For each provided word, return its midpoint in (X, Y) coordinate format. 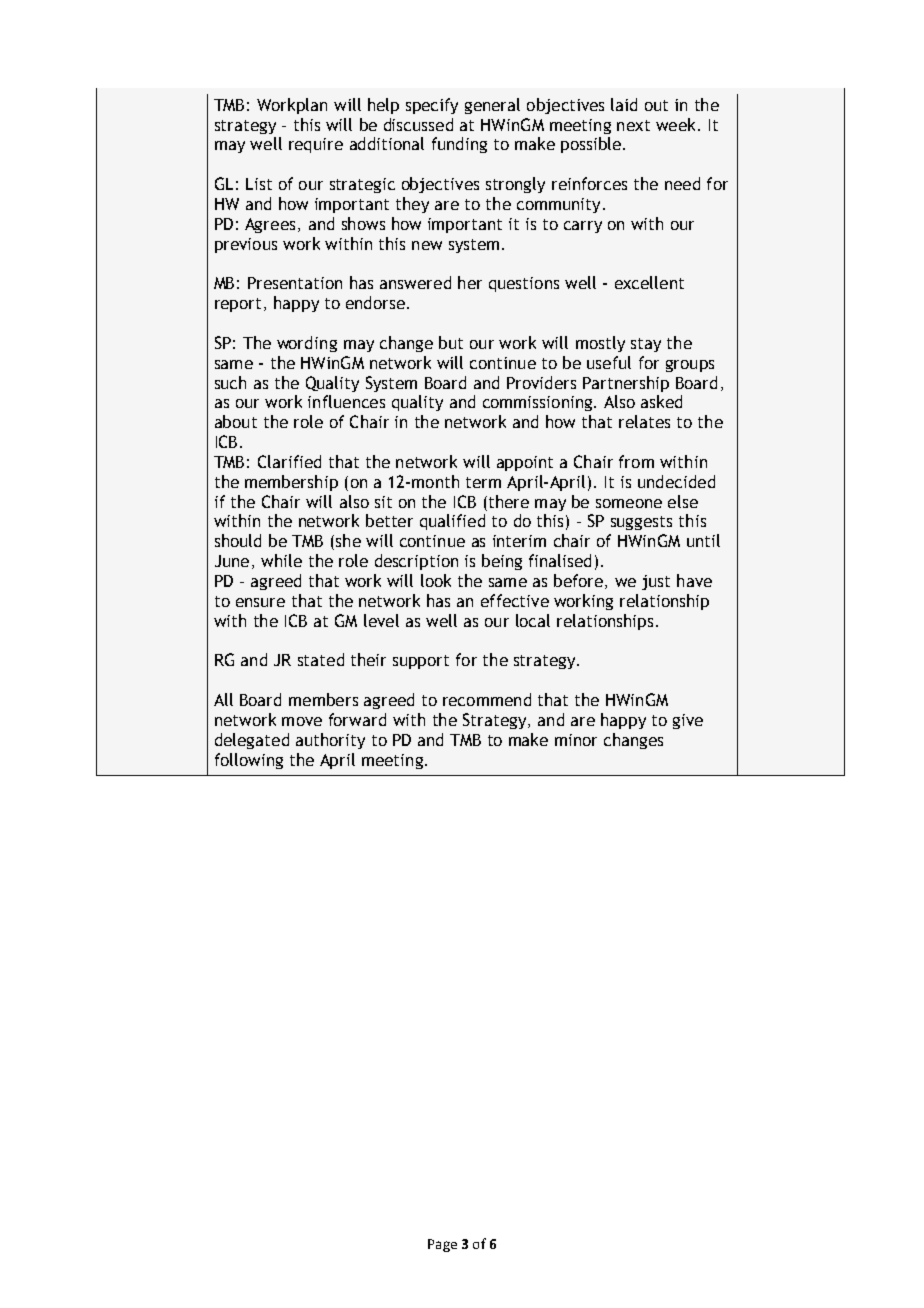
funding (459, 145)
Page (442, 1245)
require (316, 145)
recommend (487, 699)
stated (321, 659)
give (688, 721)
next (633, 125)
